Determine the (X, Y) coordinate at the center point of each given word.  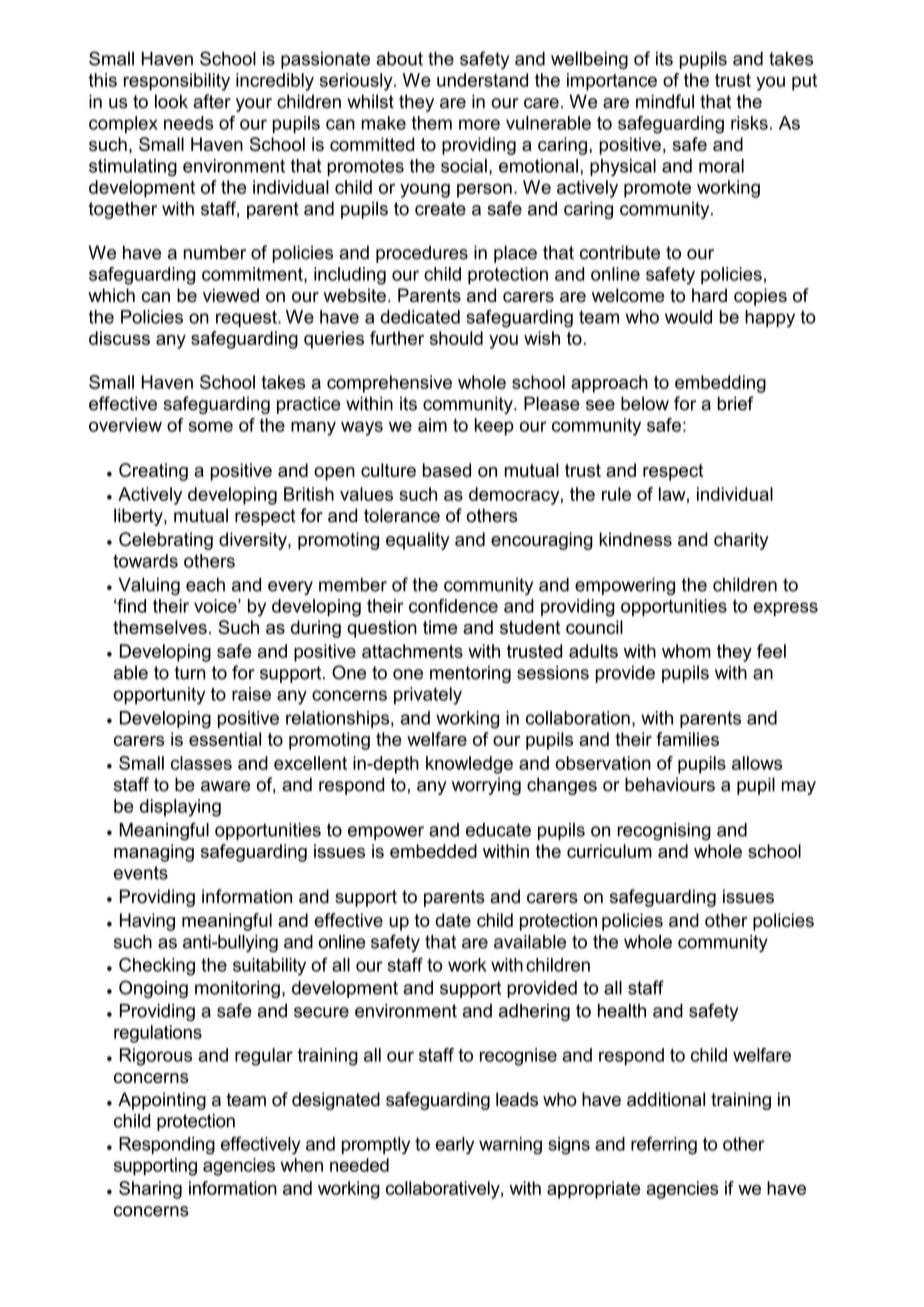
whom (686, 651)
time (440, 627)
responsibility (177, 82)
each (205, 585)
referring (664, 1146)
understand (482, 80)
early (454, 1146)
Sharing (150, 1190)
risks (749, 123)
